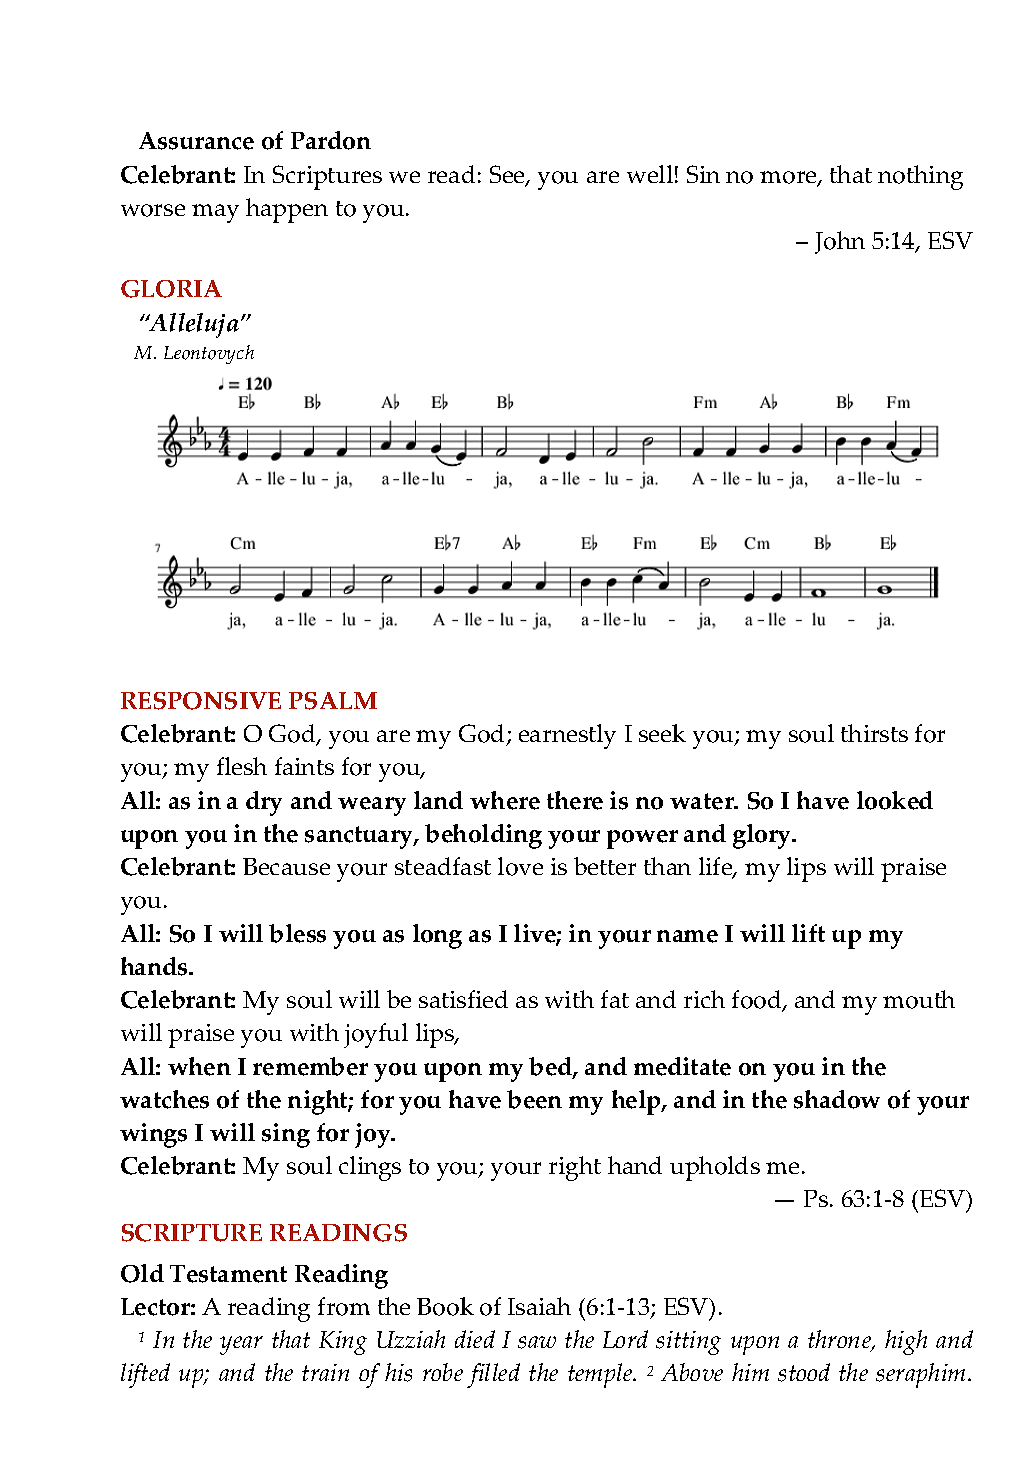  Describe the element at coordinates (840, 242) in the page. I see `John` at that location.
